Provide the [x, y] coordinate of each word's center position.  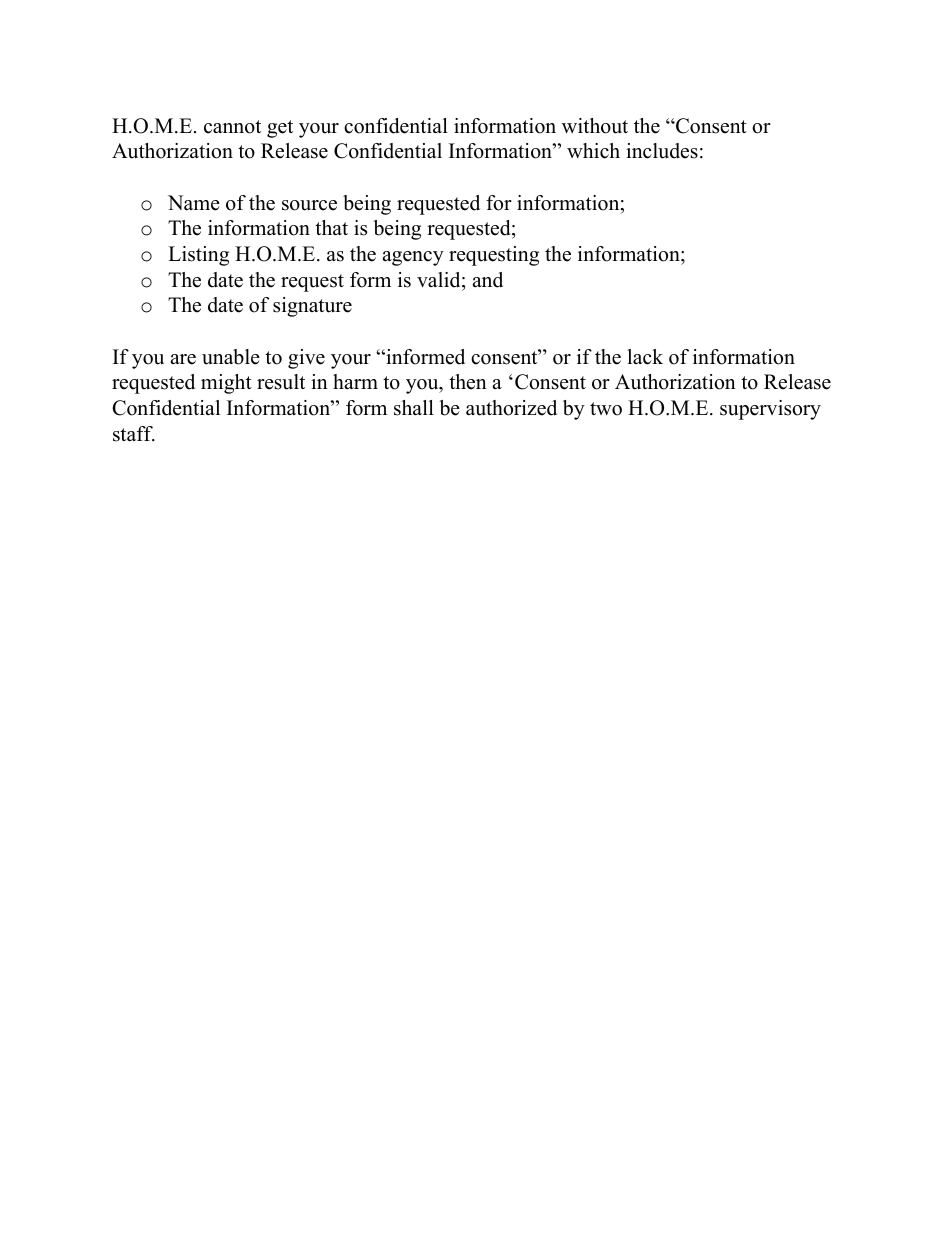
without [595, 126]
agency [413, 258]
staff [134, 434]
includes [662, 151]
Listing [198, 256]
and [487, 280]
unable [231, 357]
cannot [232, 127]
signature [312, 307]
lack [645, 357]
